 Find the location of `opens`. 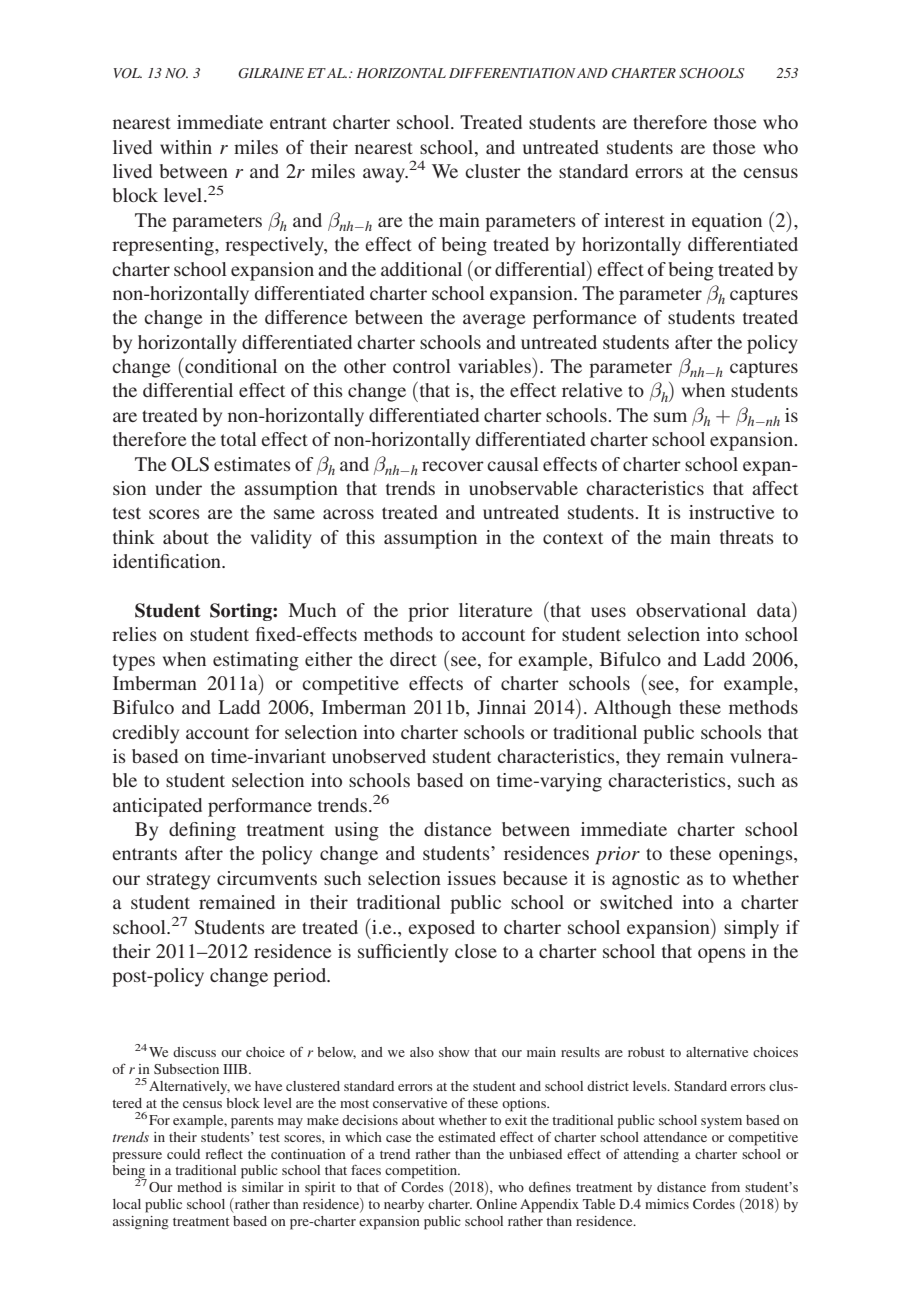

opens is located at coordinates (722, 955).
